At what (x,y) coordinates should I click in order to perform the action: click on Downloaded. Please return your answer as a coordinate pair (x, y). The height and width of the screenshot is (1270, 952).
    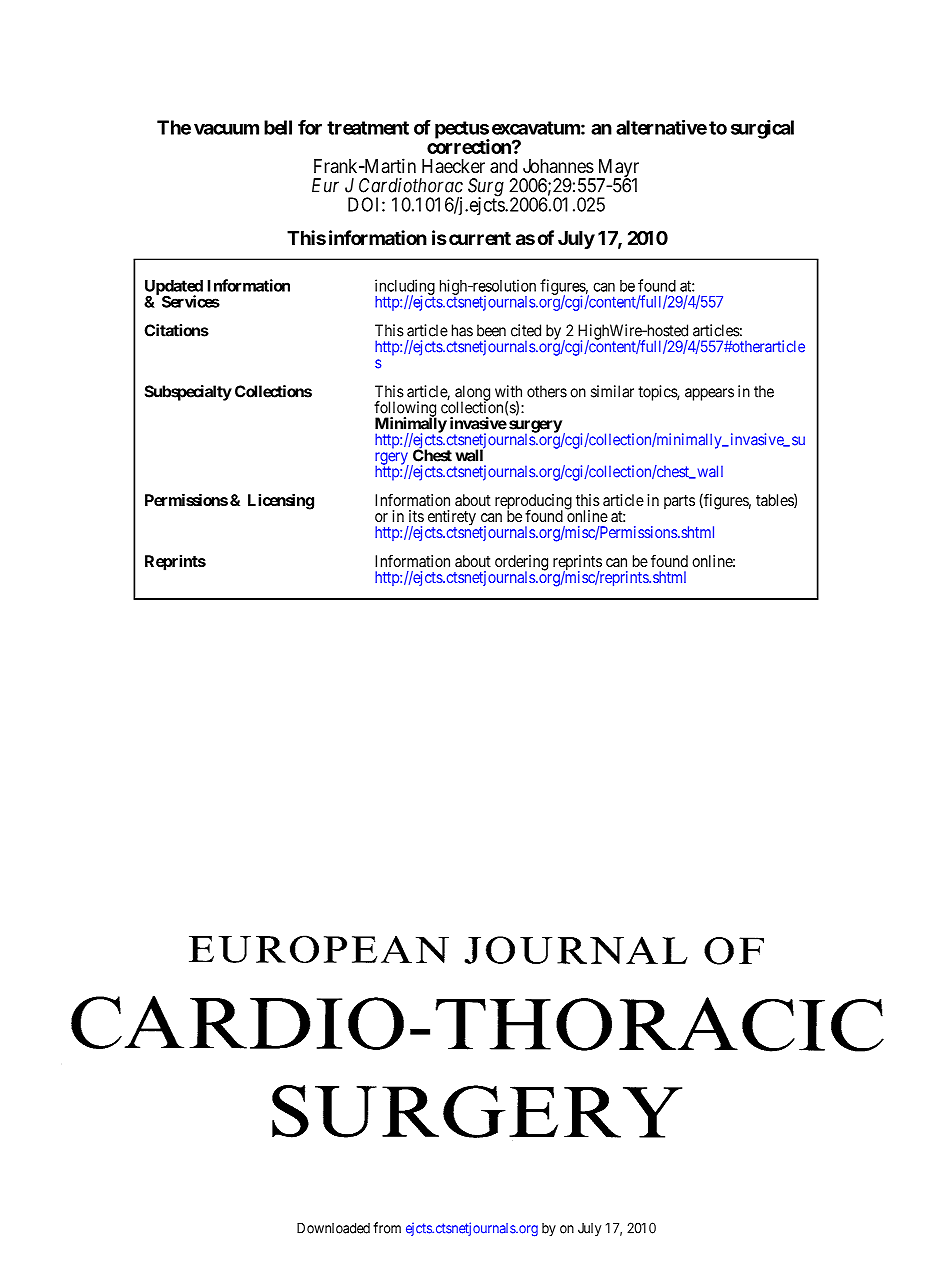
    Looking at the image, I should click on (333, 1228).
